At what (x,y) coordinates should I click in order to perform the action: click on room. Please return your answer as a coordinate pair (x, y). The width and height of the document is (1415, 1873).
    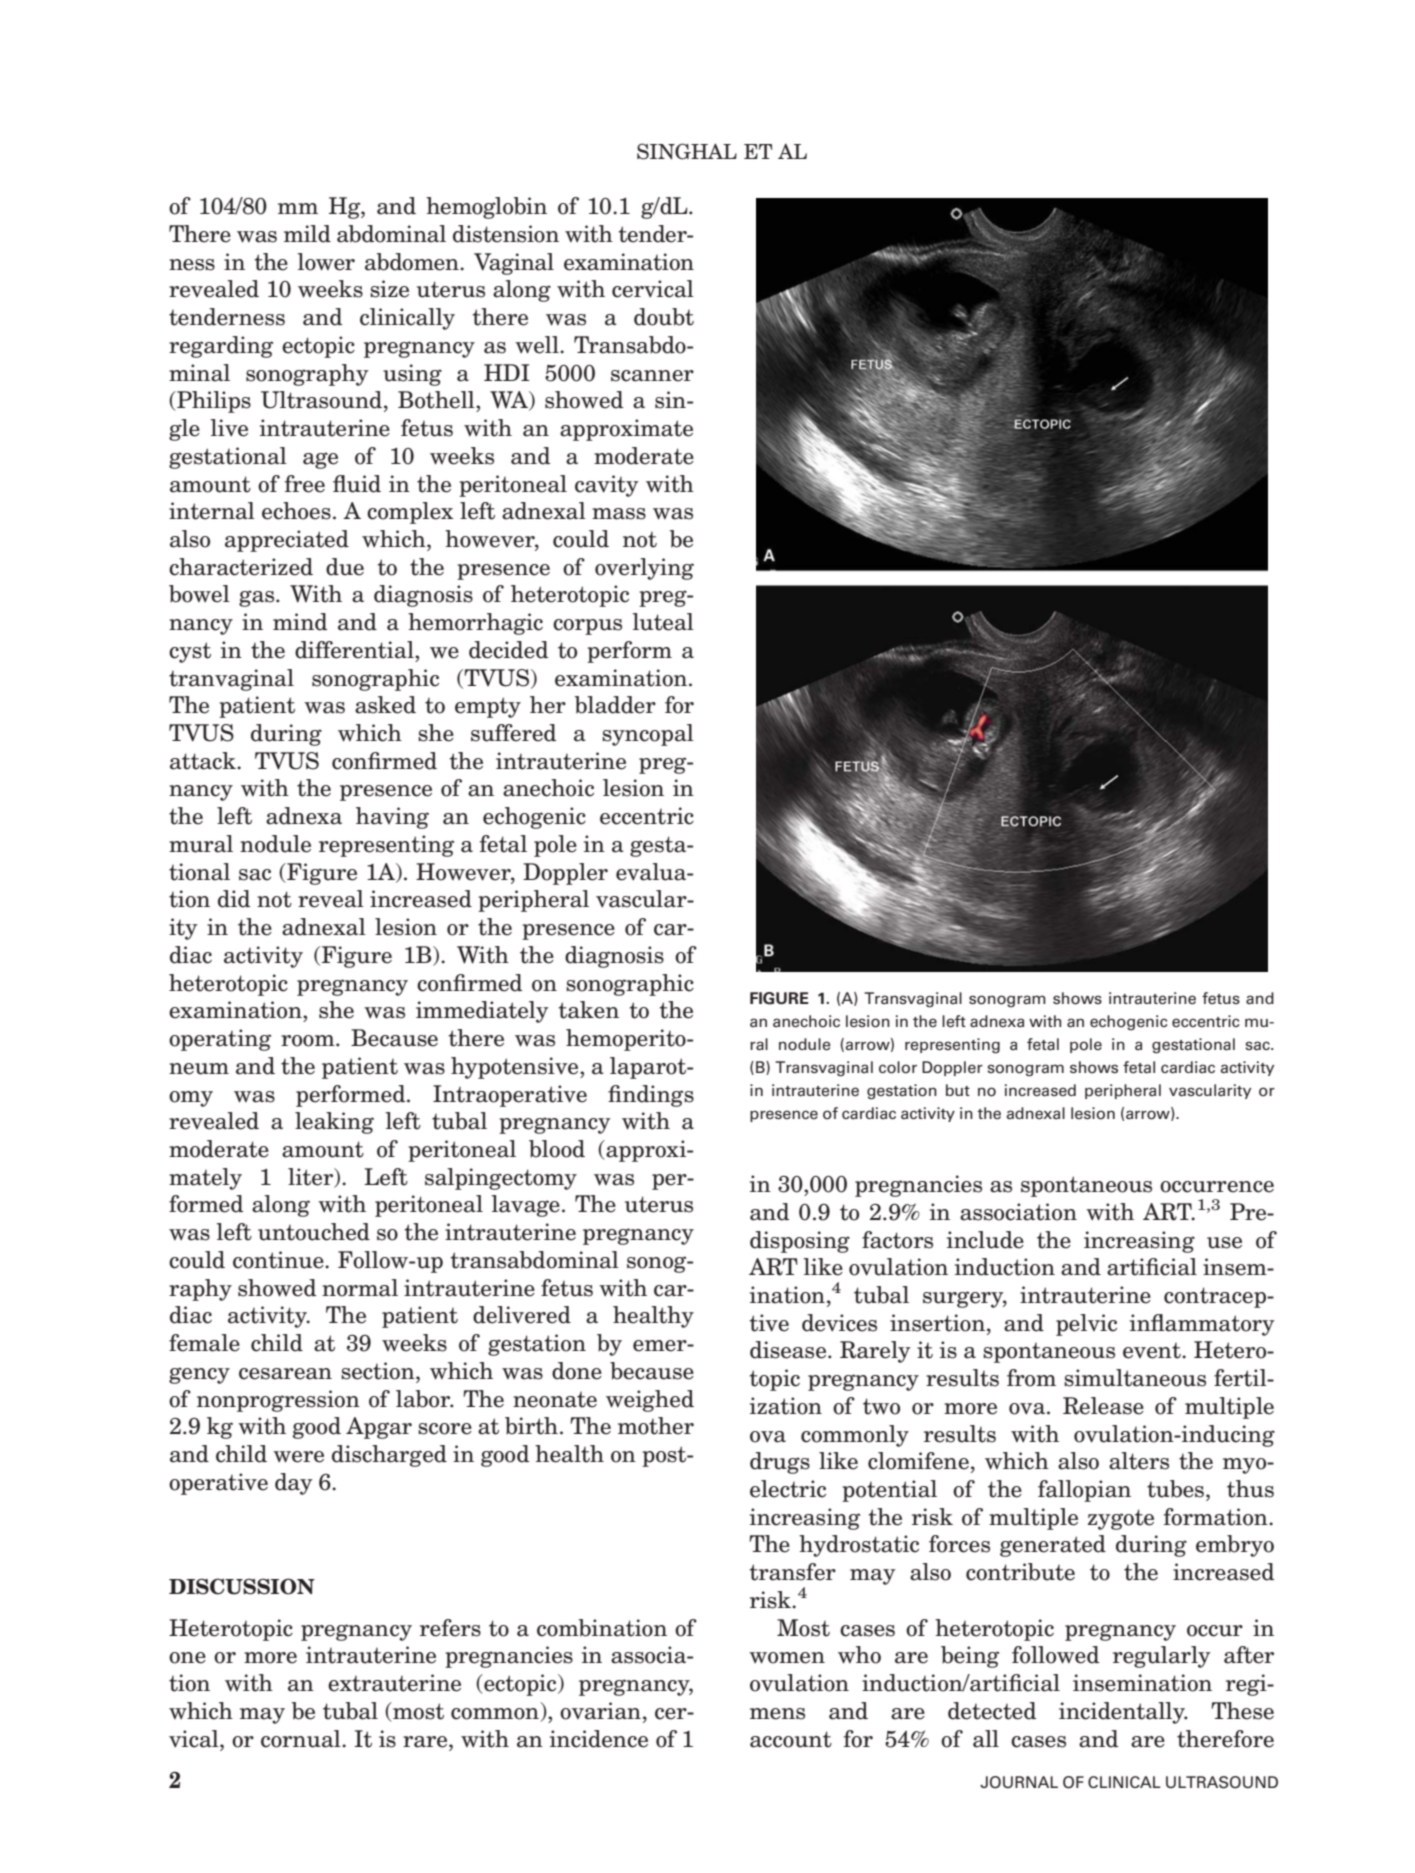
    Looking at the image, I should click on (309, 1041).
